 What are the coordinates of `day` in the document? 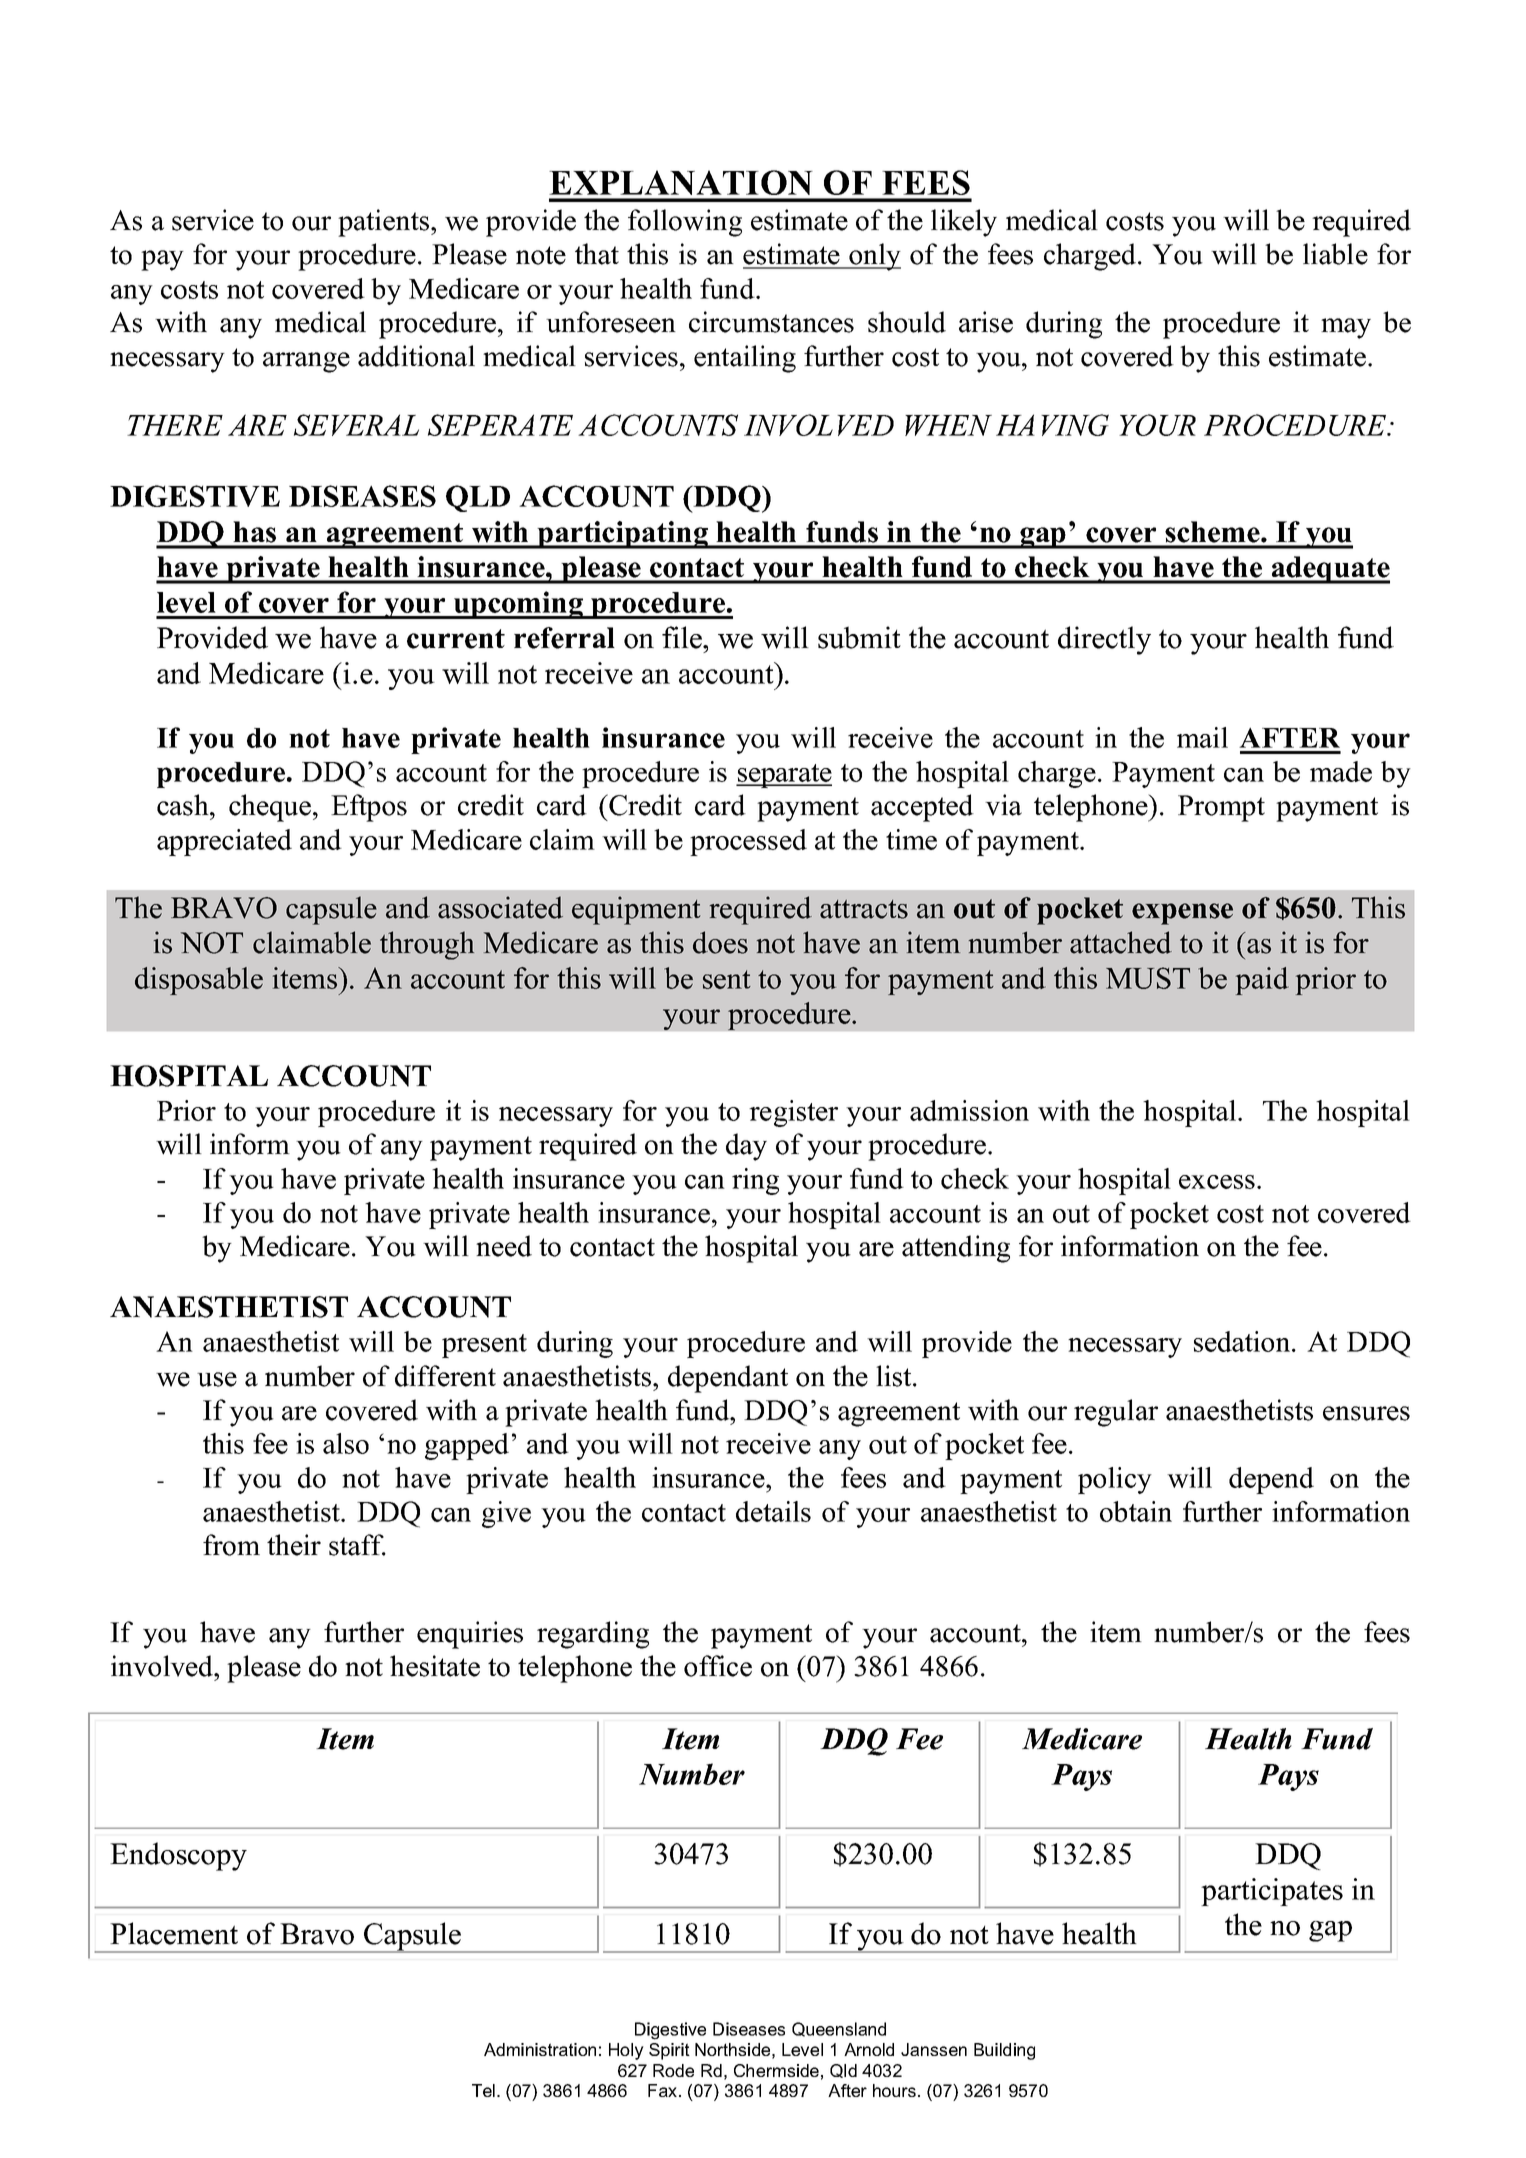 It's located at (746, 1147).
